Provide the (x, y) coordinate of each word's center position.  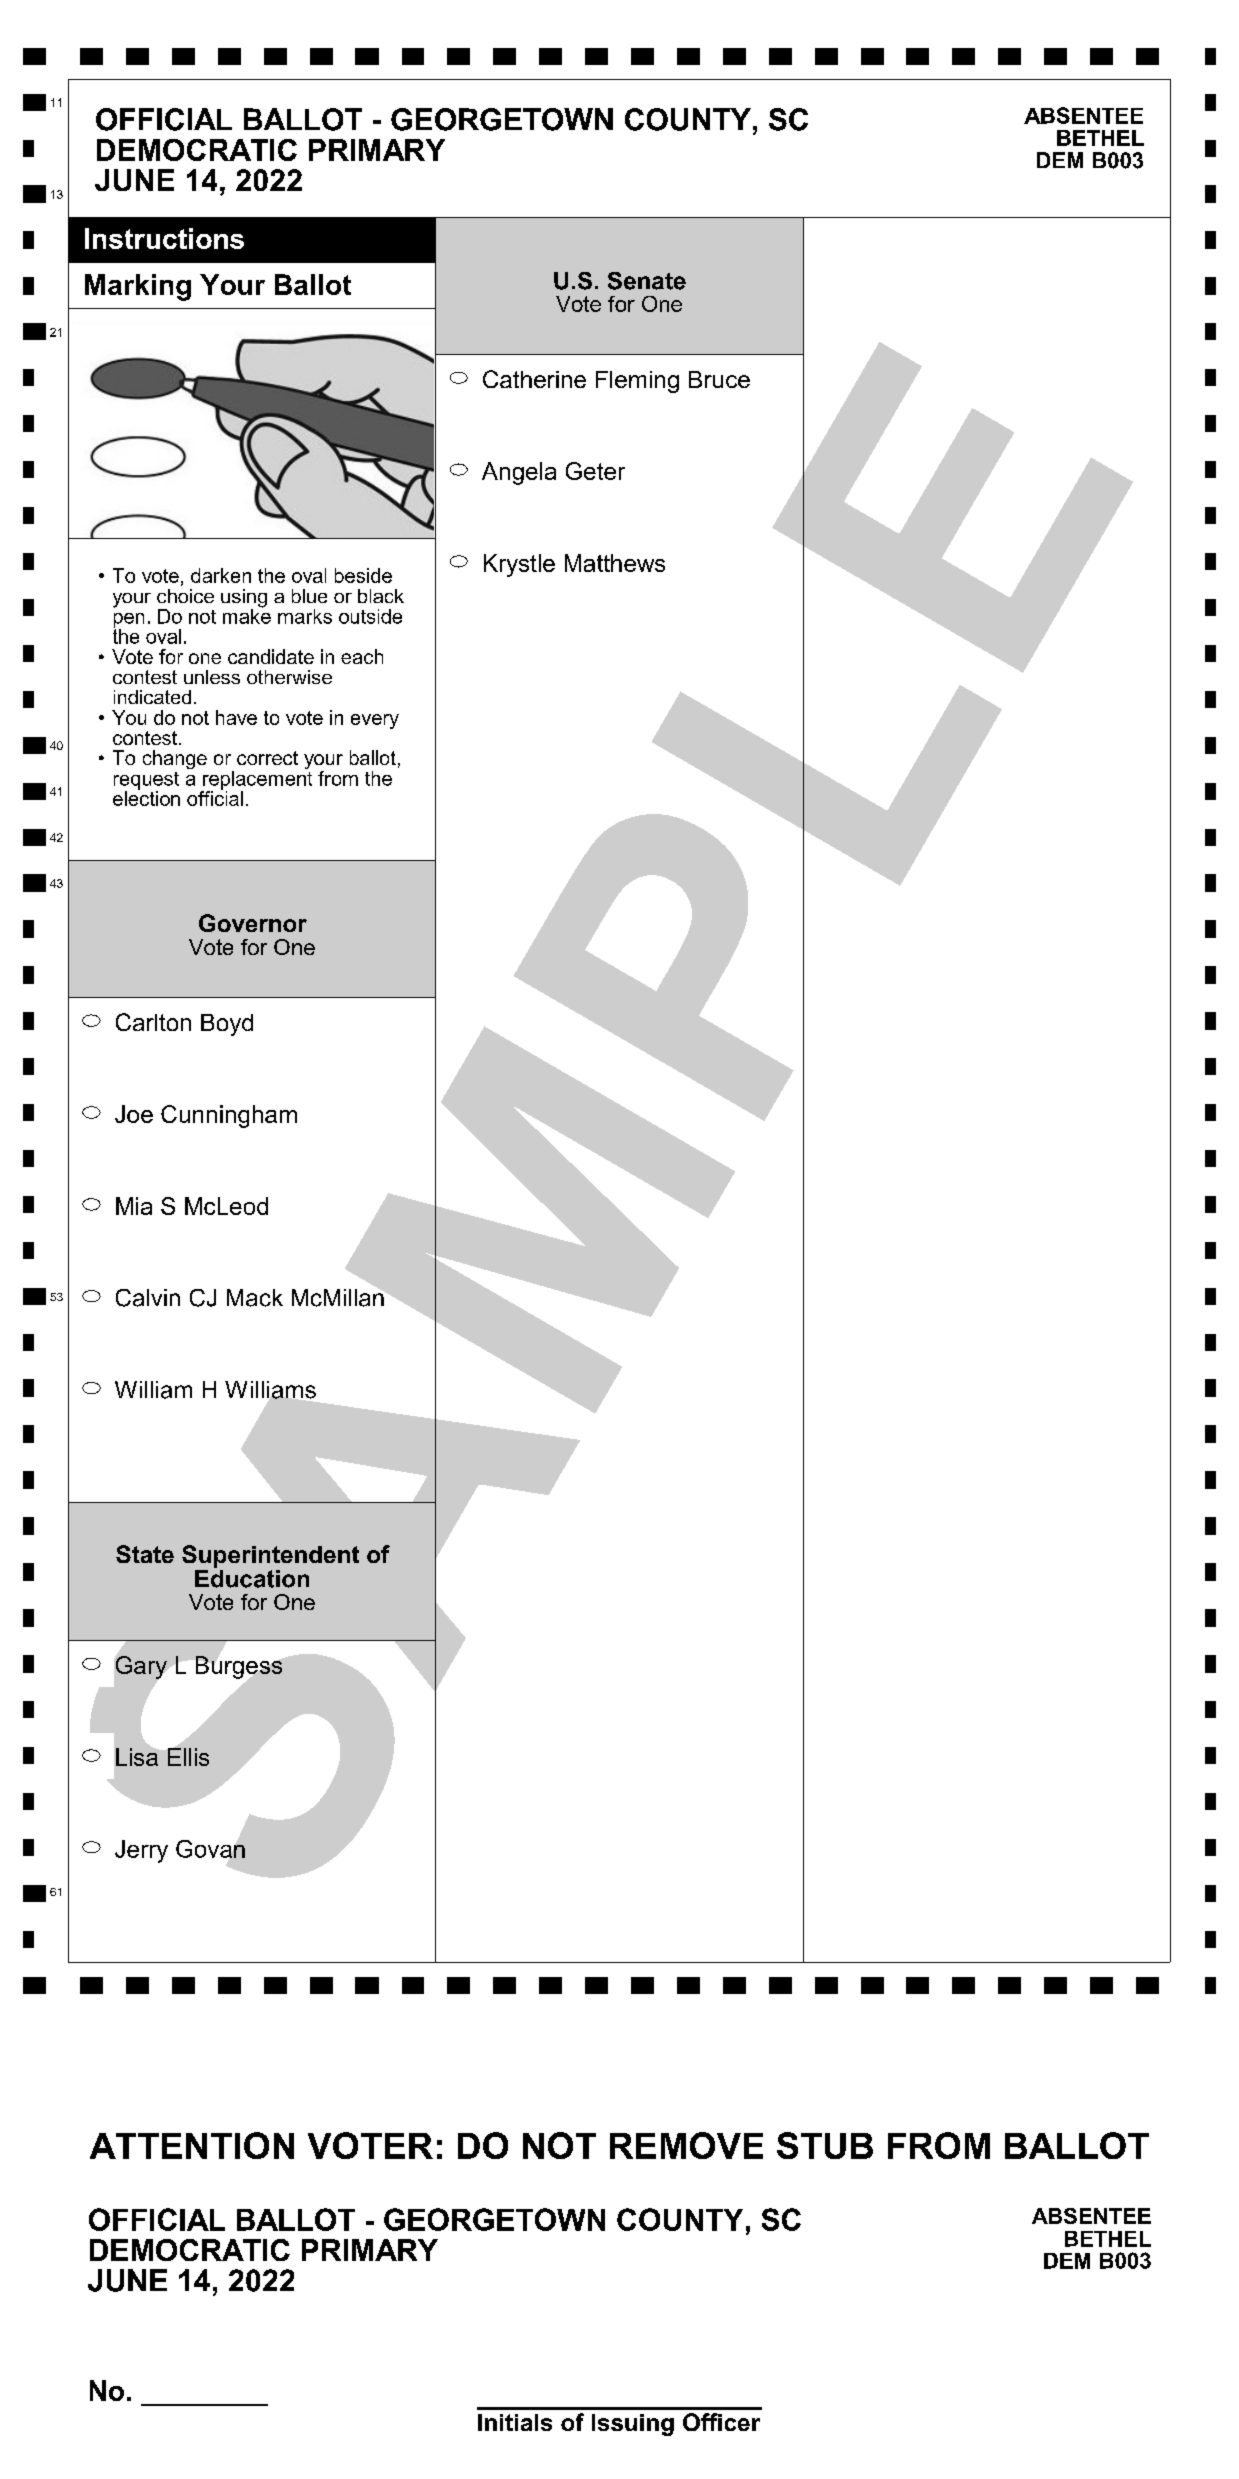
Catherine (534, 379)
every (375, 721)
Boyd (227, 1025)
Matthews (615, 563)
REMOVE (686, 2145)
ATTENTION (192, 2145)
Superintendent (270, 1556)
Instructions (164, 238)
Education (252, 1577)
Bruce (719, 379)
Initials (515, 2422)
